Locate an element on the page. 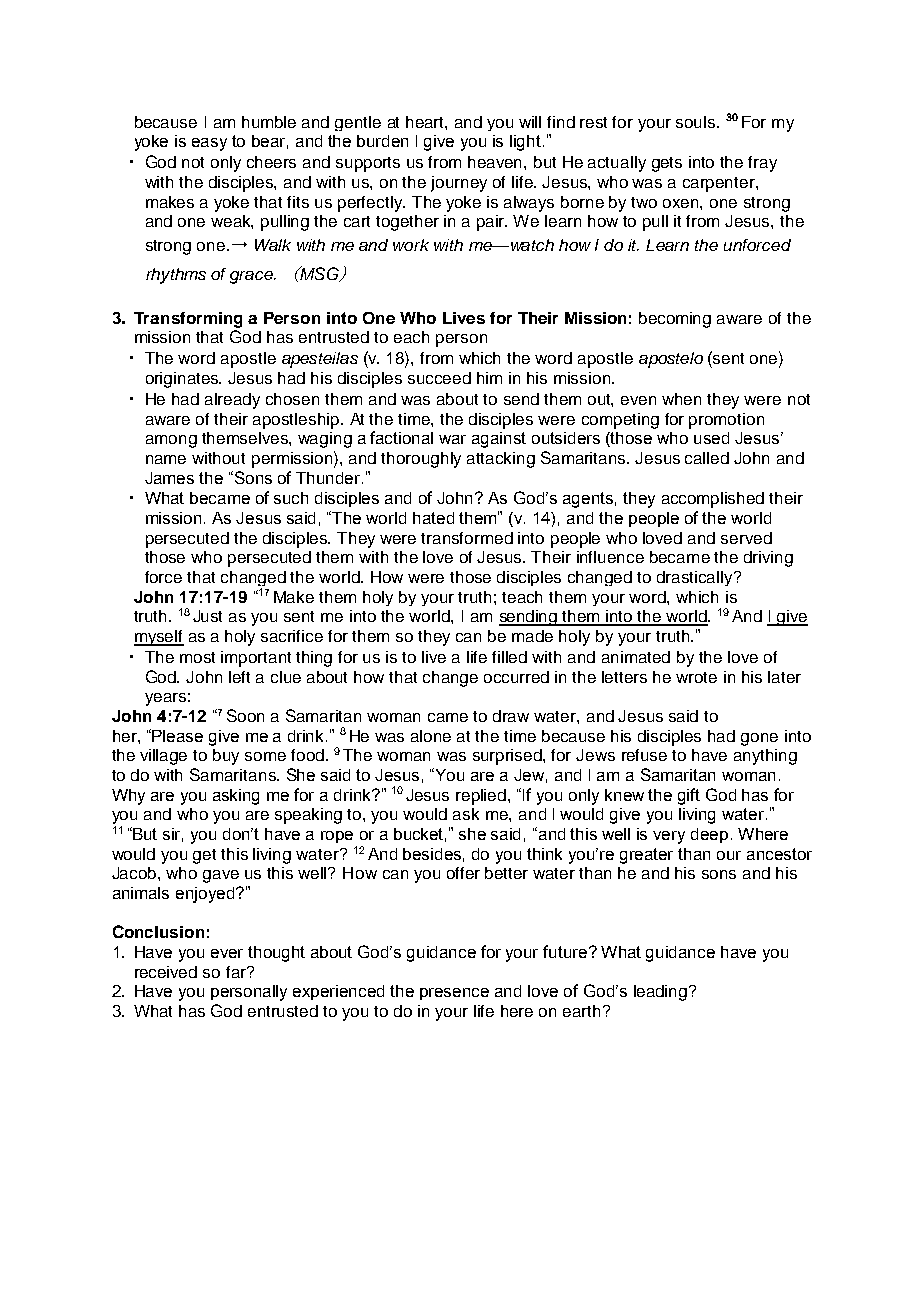  wrote is located at coordinates (696, 677).
